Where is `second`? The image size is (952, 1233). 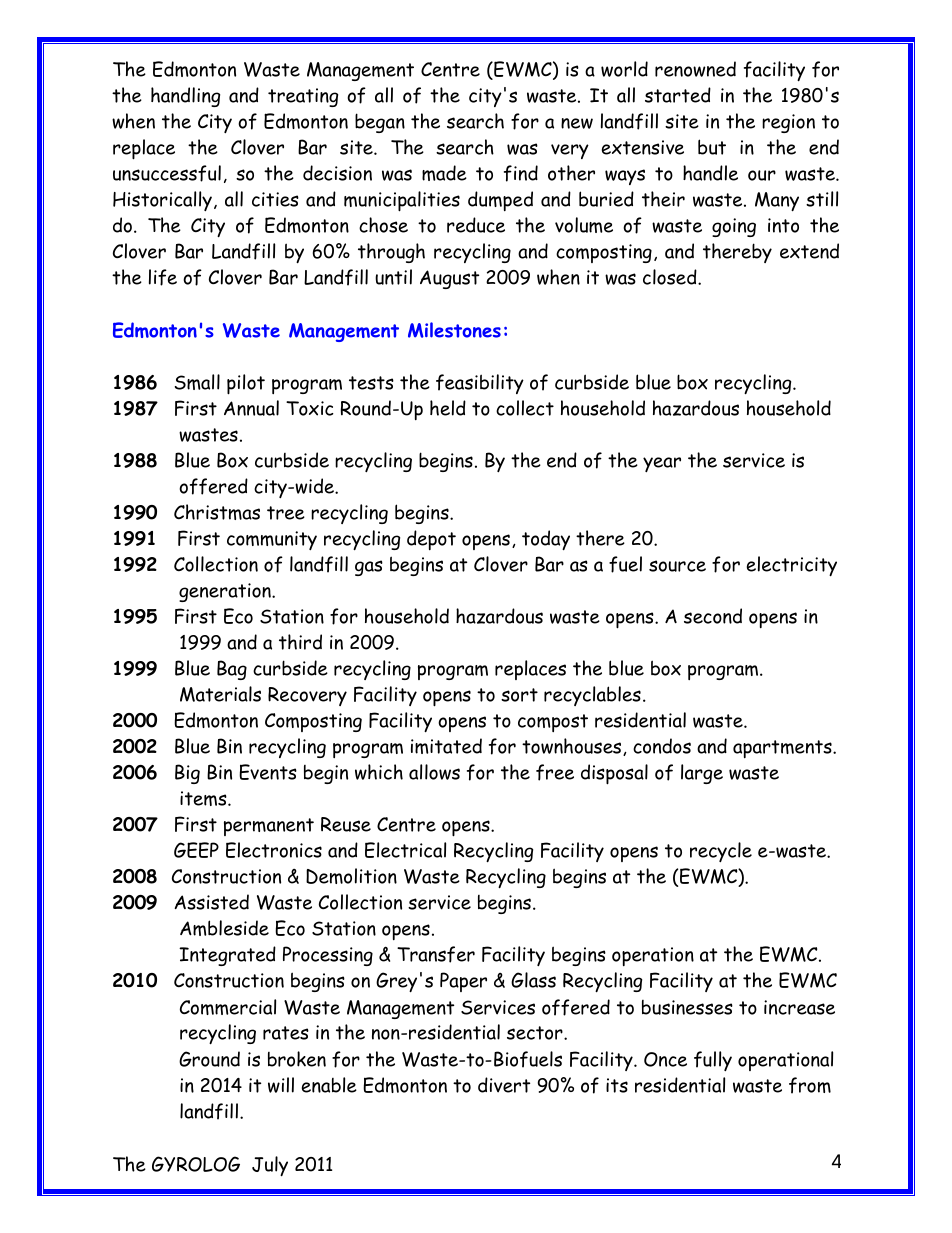
second is located at coordinates (713, 616).
